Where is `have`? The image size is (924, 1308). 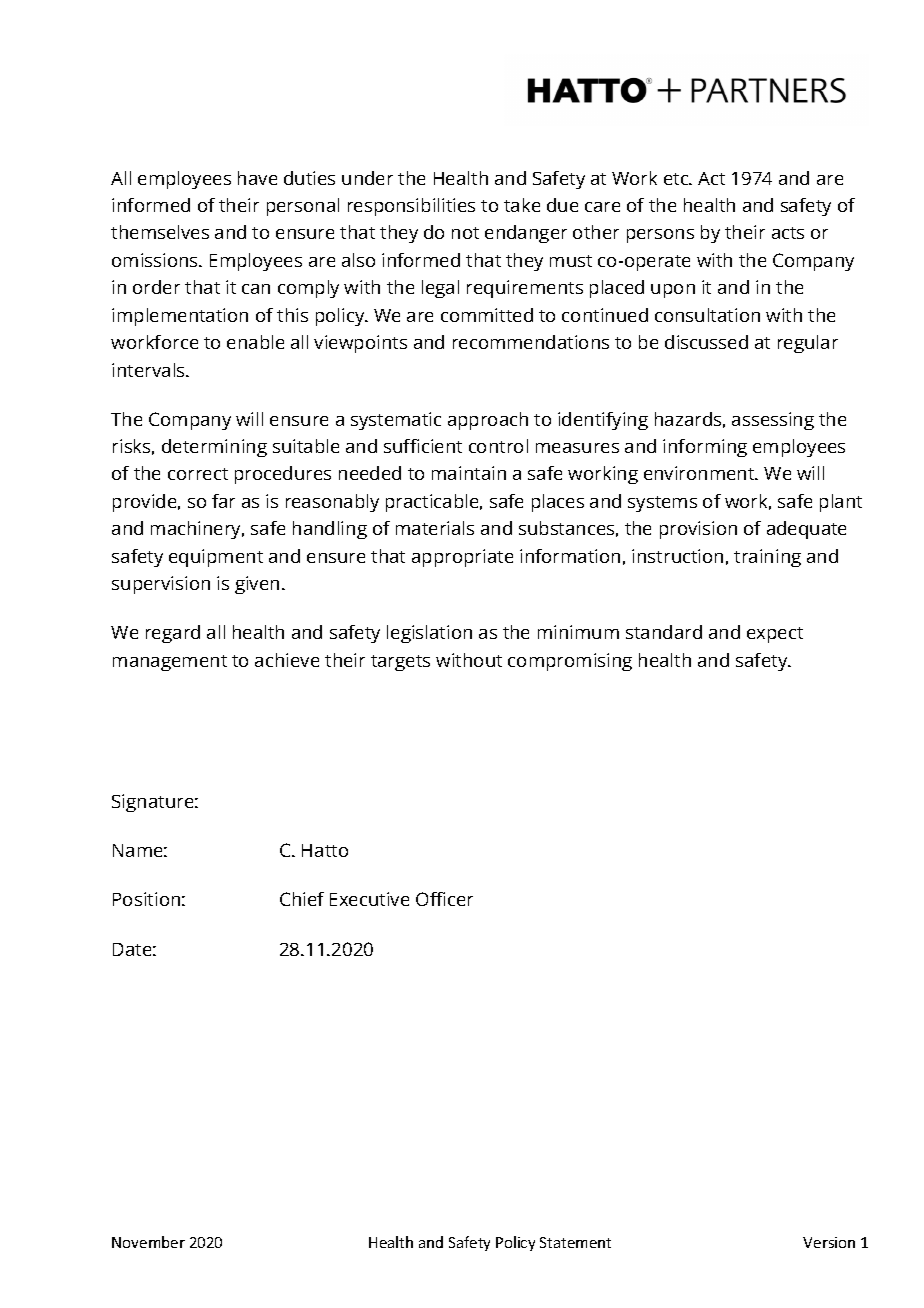
have is located at coordinates (257, 178).
